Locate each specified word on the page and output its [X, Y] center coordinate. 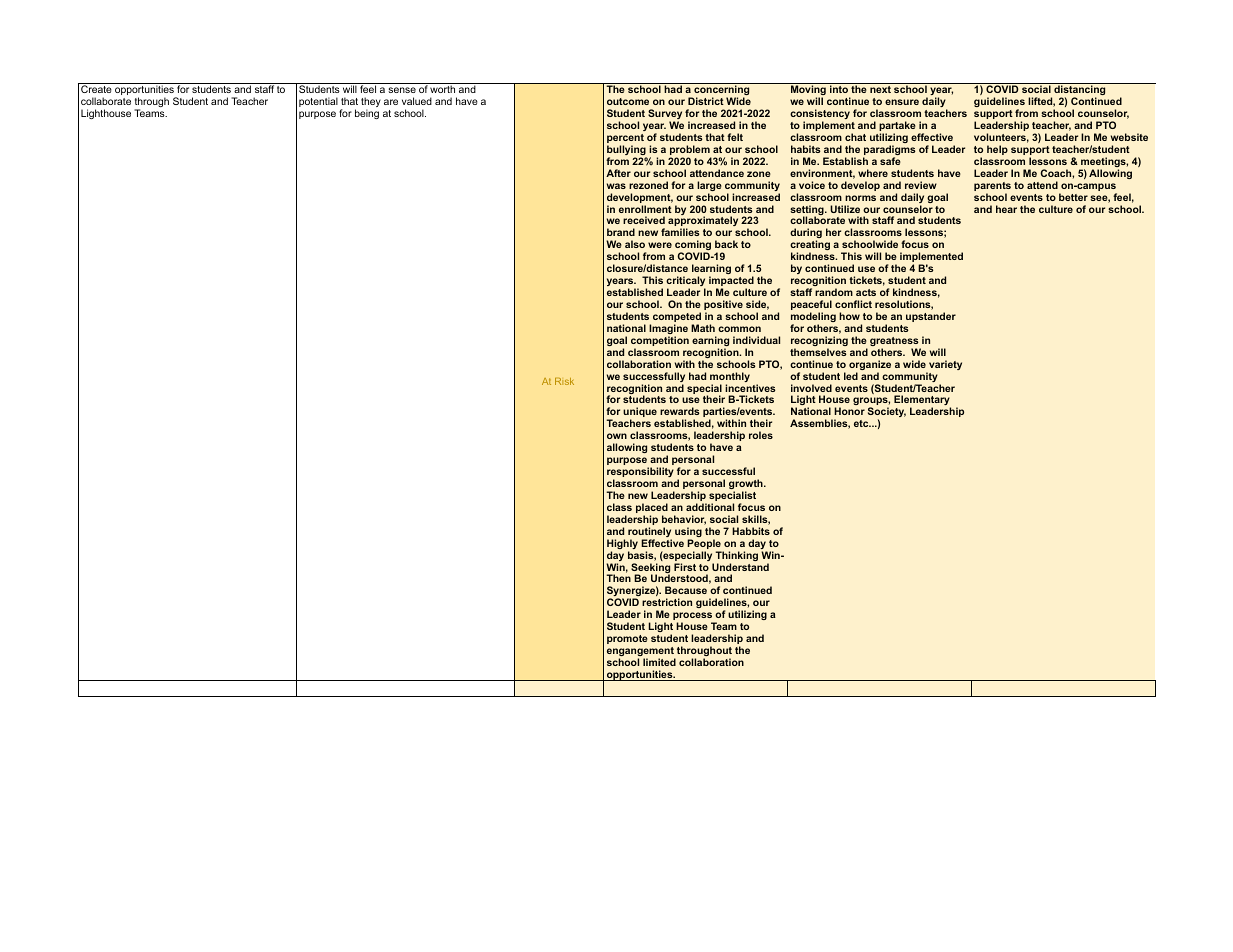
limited [659, 662]
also [635, 244]
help [997, 150]
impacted [731, 282]
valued [417, 101]
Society [887, 414]
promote [627, 639]
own [617, 436]
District [706, 101]
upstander [931, 317]
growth [747, 485]
